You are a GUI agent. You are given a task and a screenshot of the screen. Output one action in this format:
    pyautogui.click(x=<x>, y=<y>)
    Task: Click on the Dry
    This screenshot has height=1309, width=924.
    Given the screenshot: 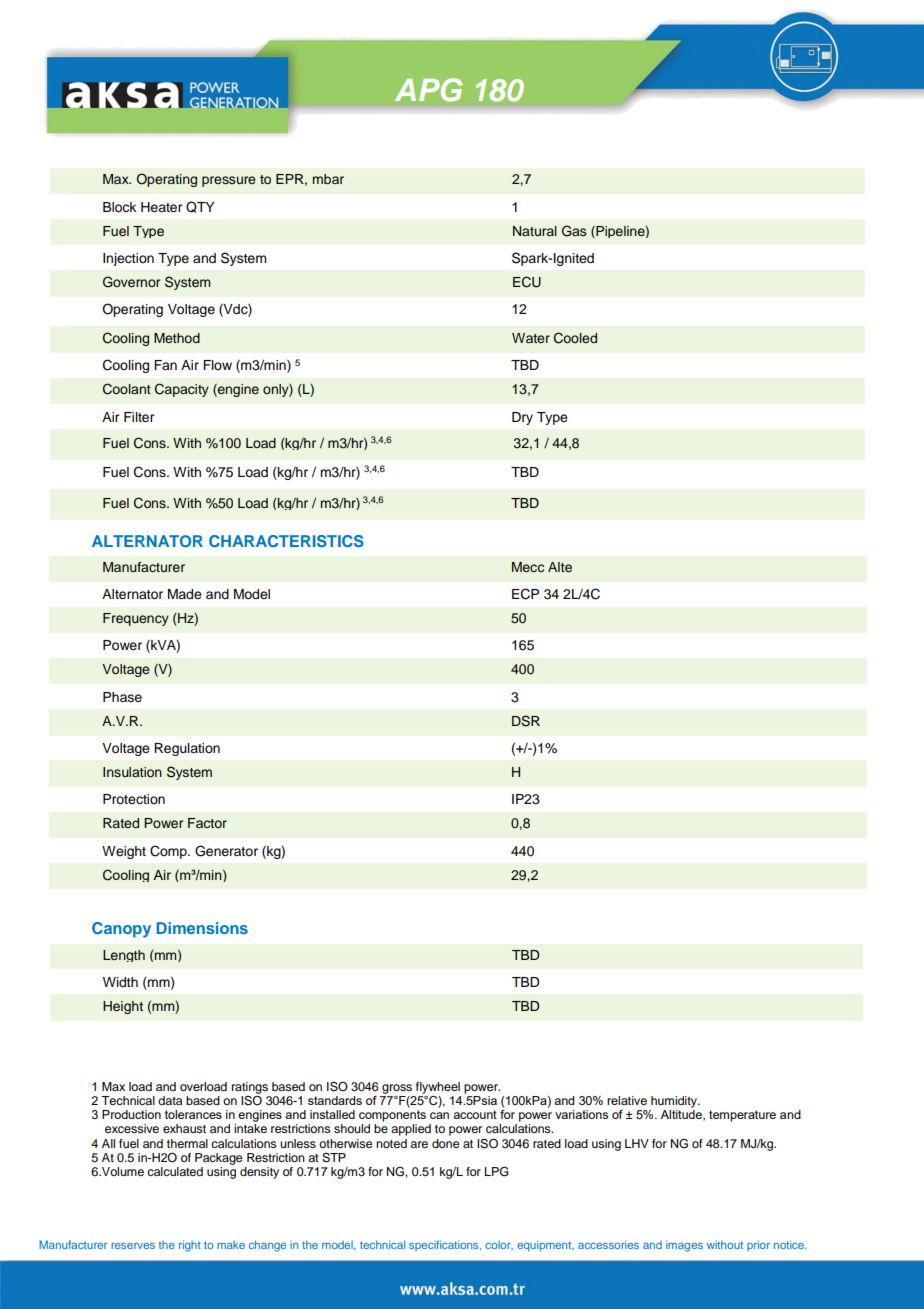 What is the action you would take?
    pyautogui.click(x=522, y=418)
